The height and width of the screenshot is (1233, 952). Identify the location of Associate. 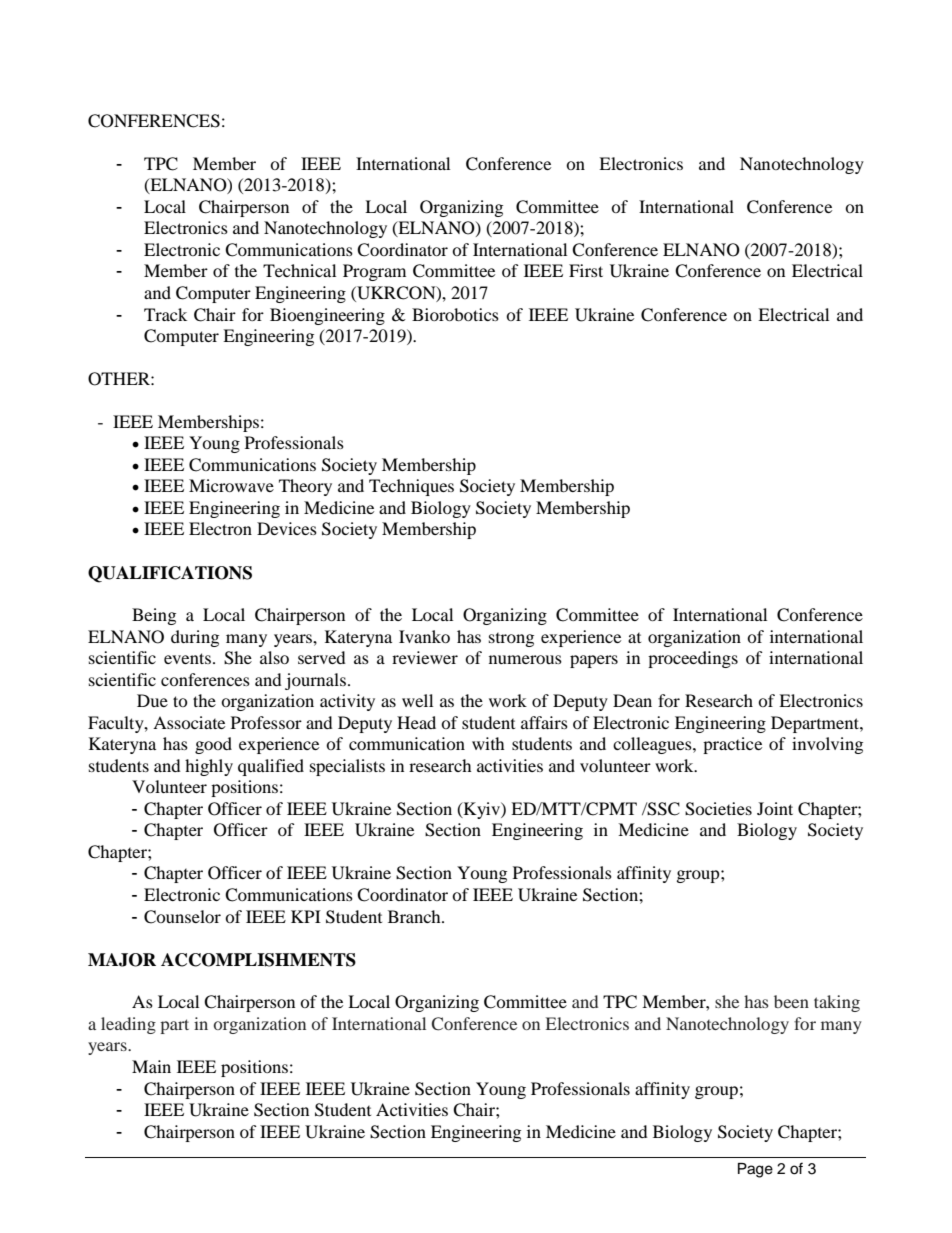
(189, 722).
